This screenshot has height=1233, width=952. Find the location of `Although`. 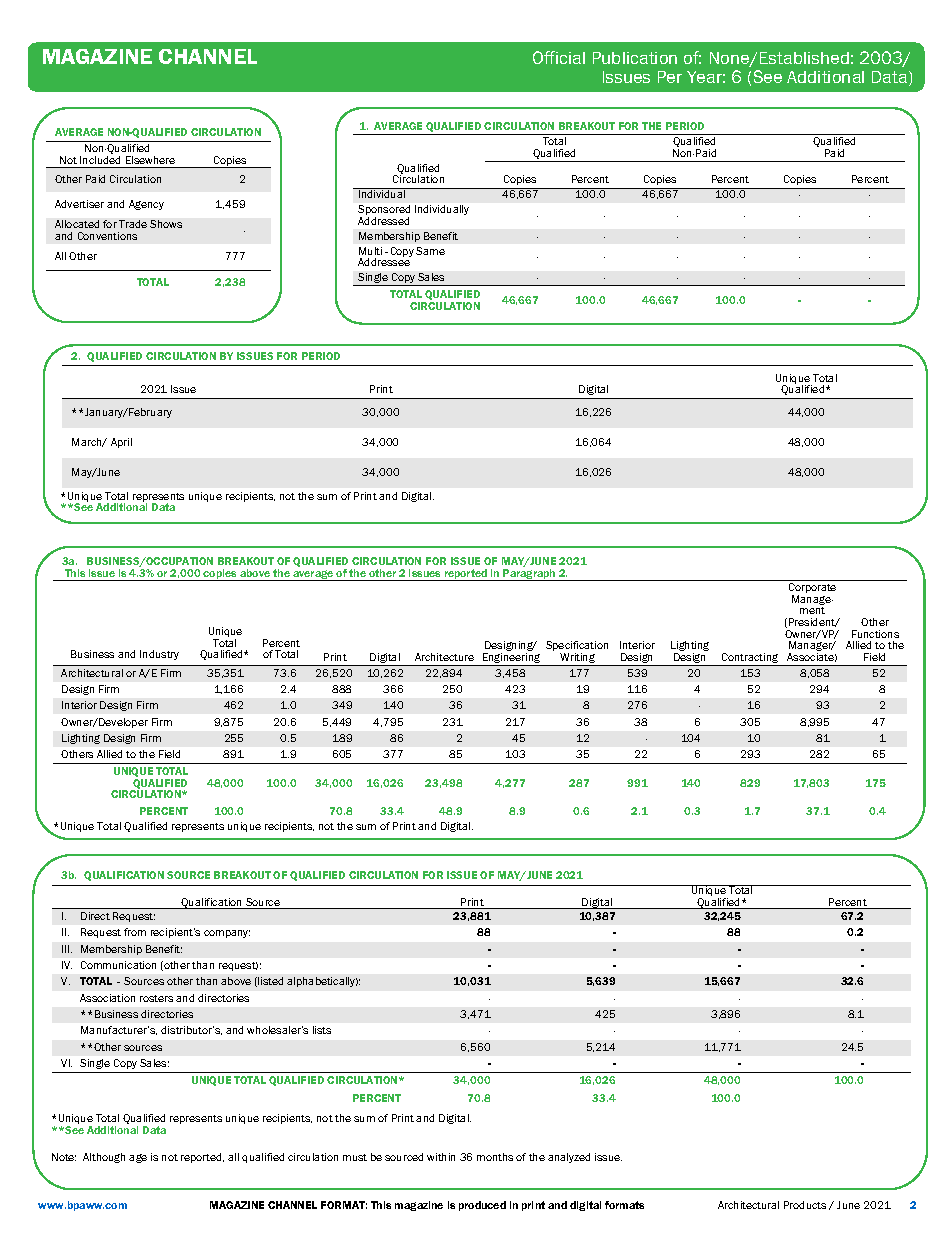

Although is located at coordinates (104, 1158).
